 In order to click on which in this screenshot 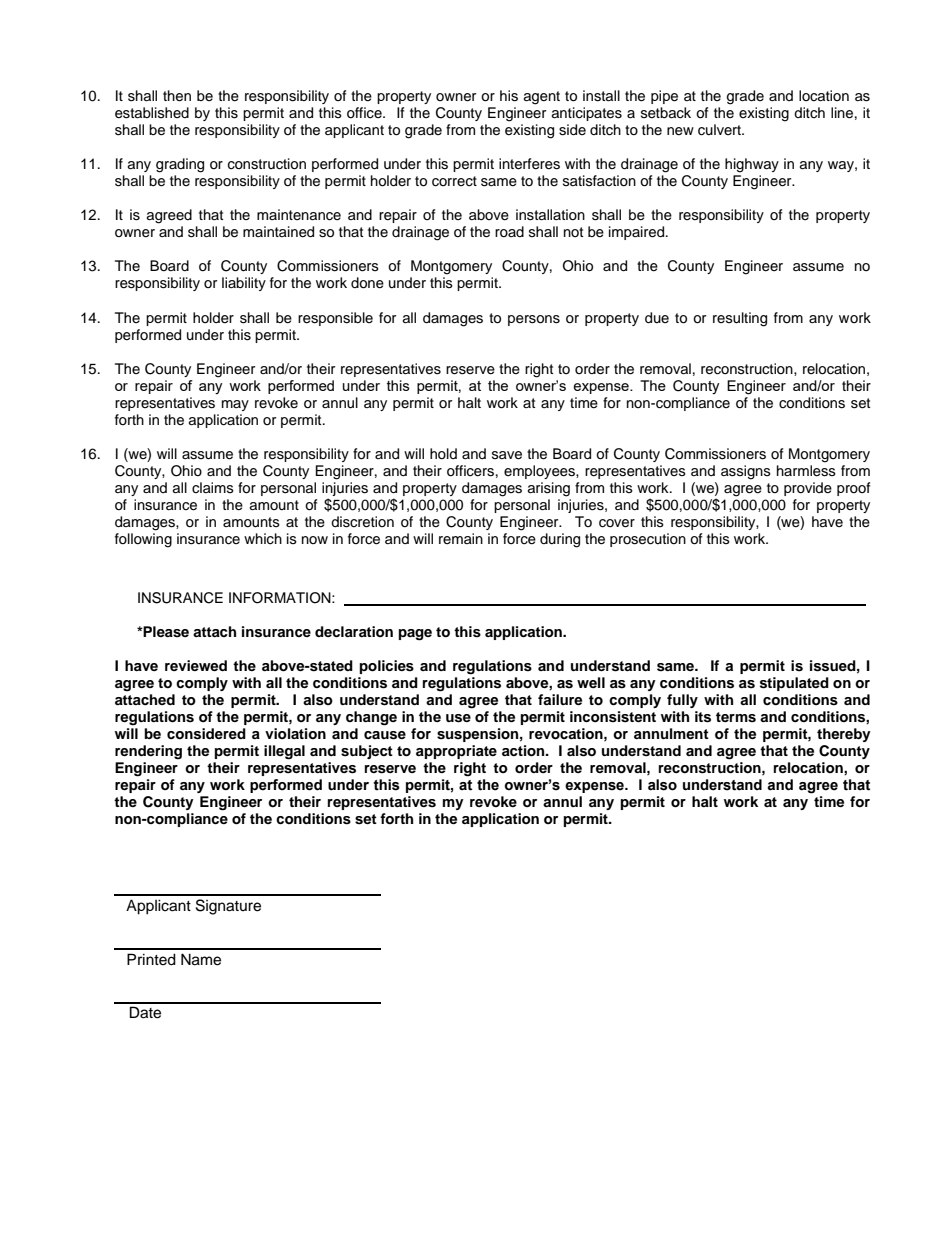, I will do `click(263, 539)`.
